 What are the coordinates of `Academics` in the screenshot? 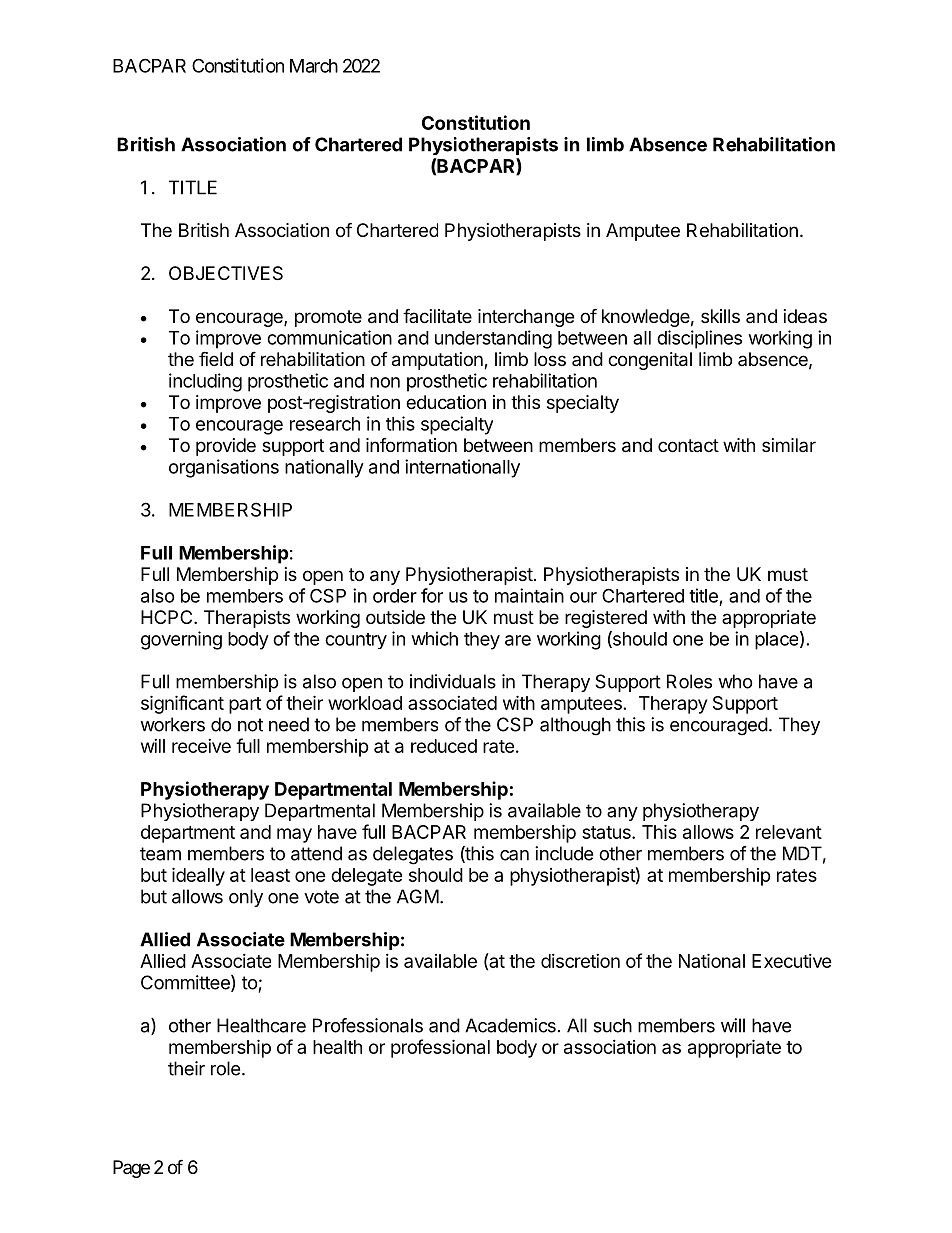 It's located at (510, 1025).
